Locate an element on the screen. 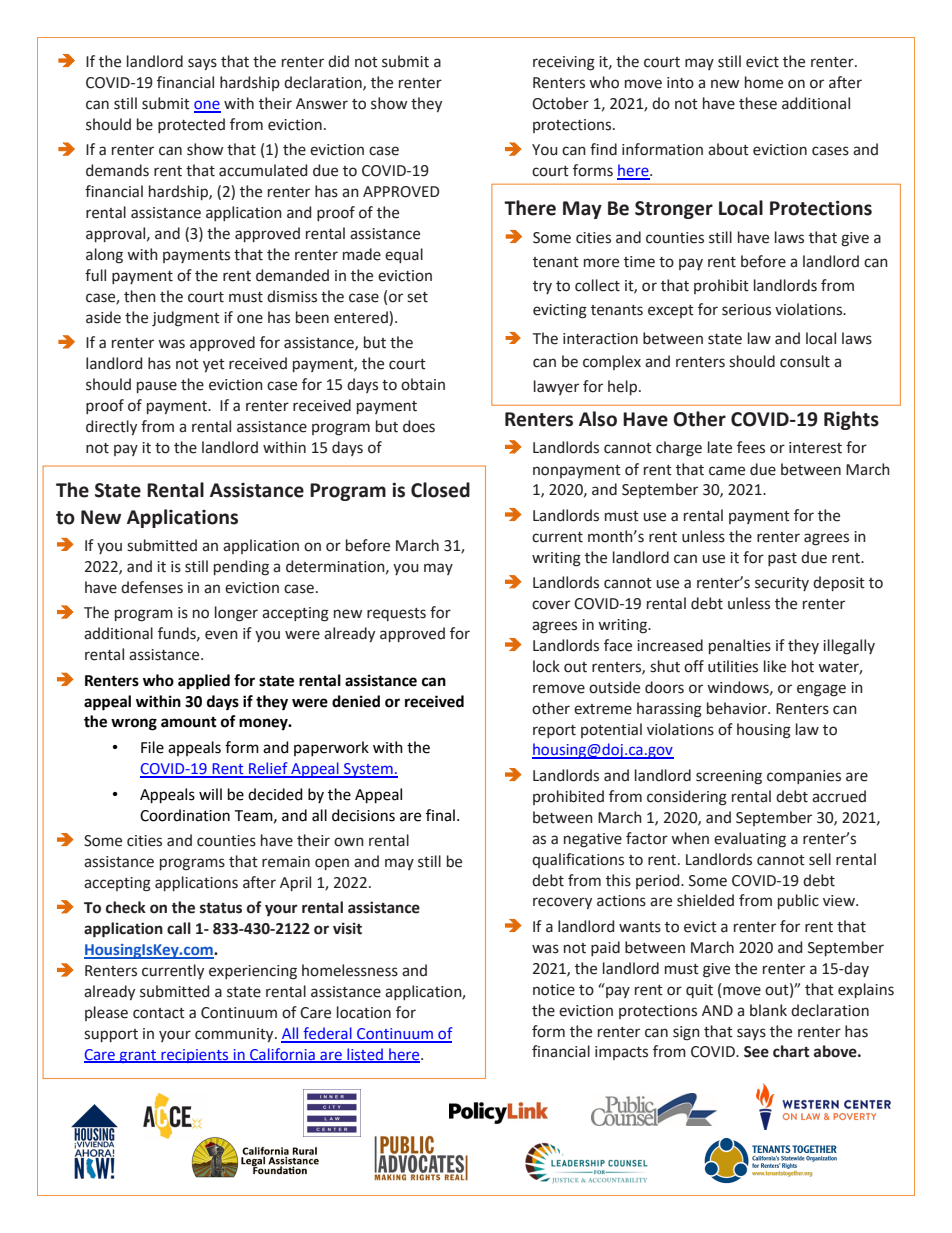 This screenshot has height=1233, width=952. pending is located at coordinates (241, 568).
